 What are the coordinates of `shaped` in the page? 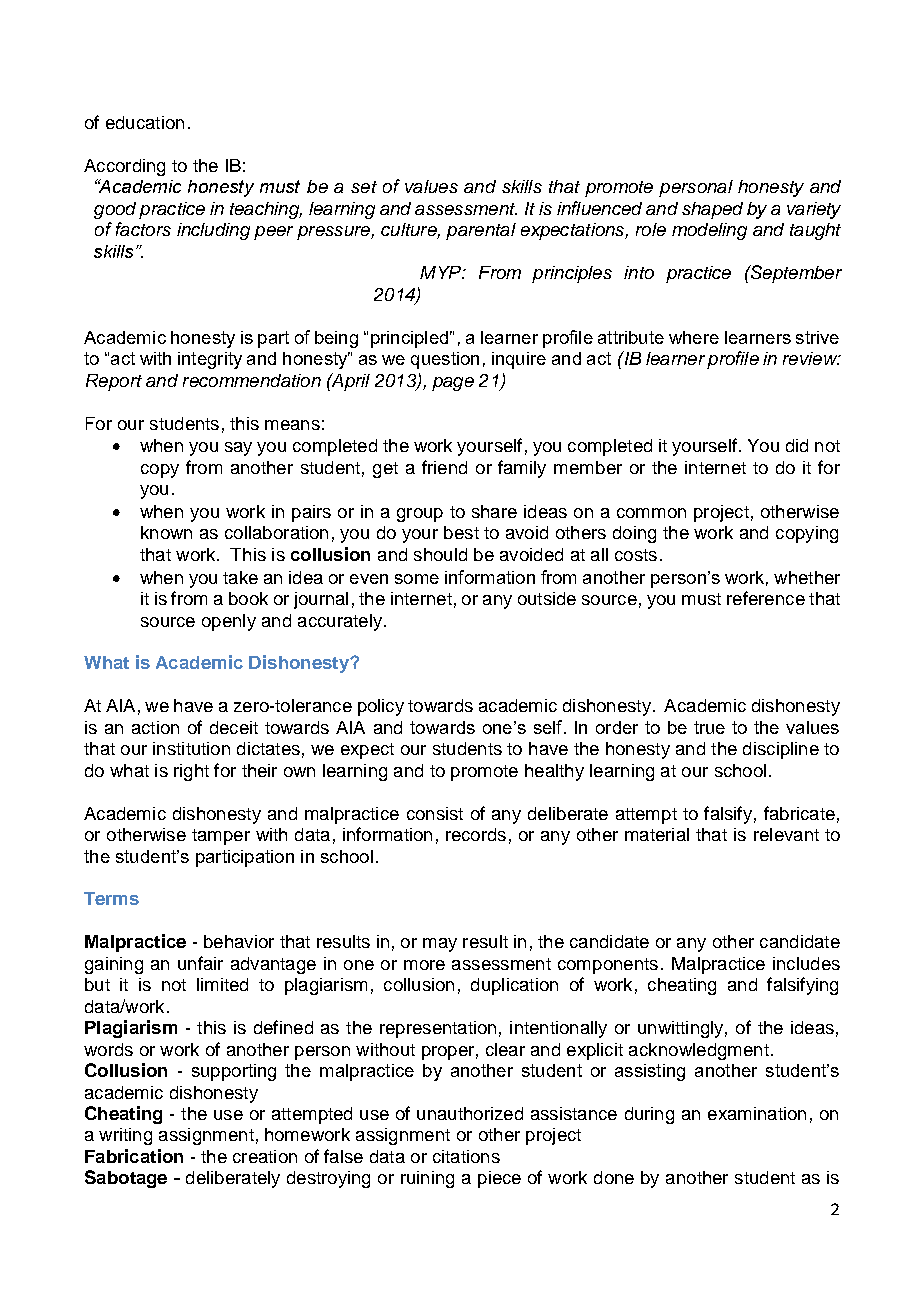 It's located at (712, 210).
